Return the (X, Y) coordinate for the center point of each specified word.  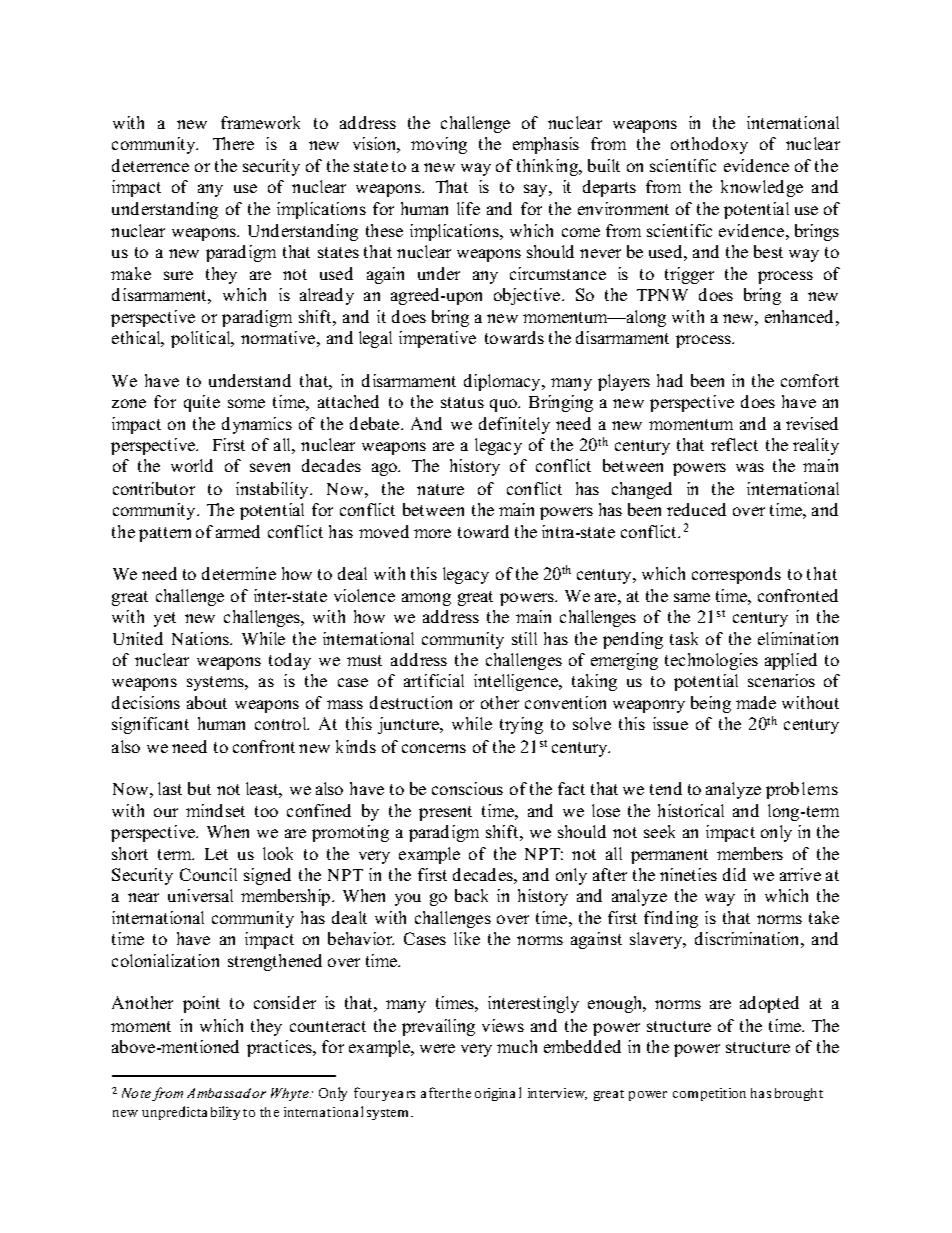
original (498, 1094)
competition (709, 1094)
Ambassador (226, 1093)
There (233, 143)
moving (439, 145)
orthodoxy (709, 145)
